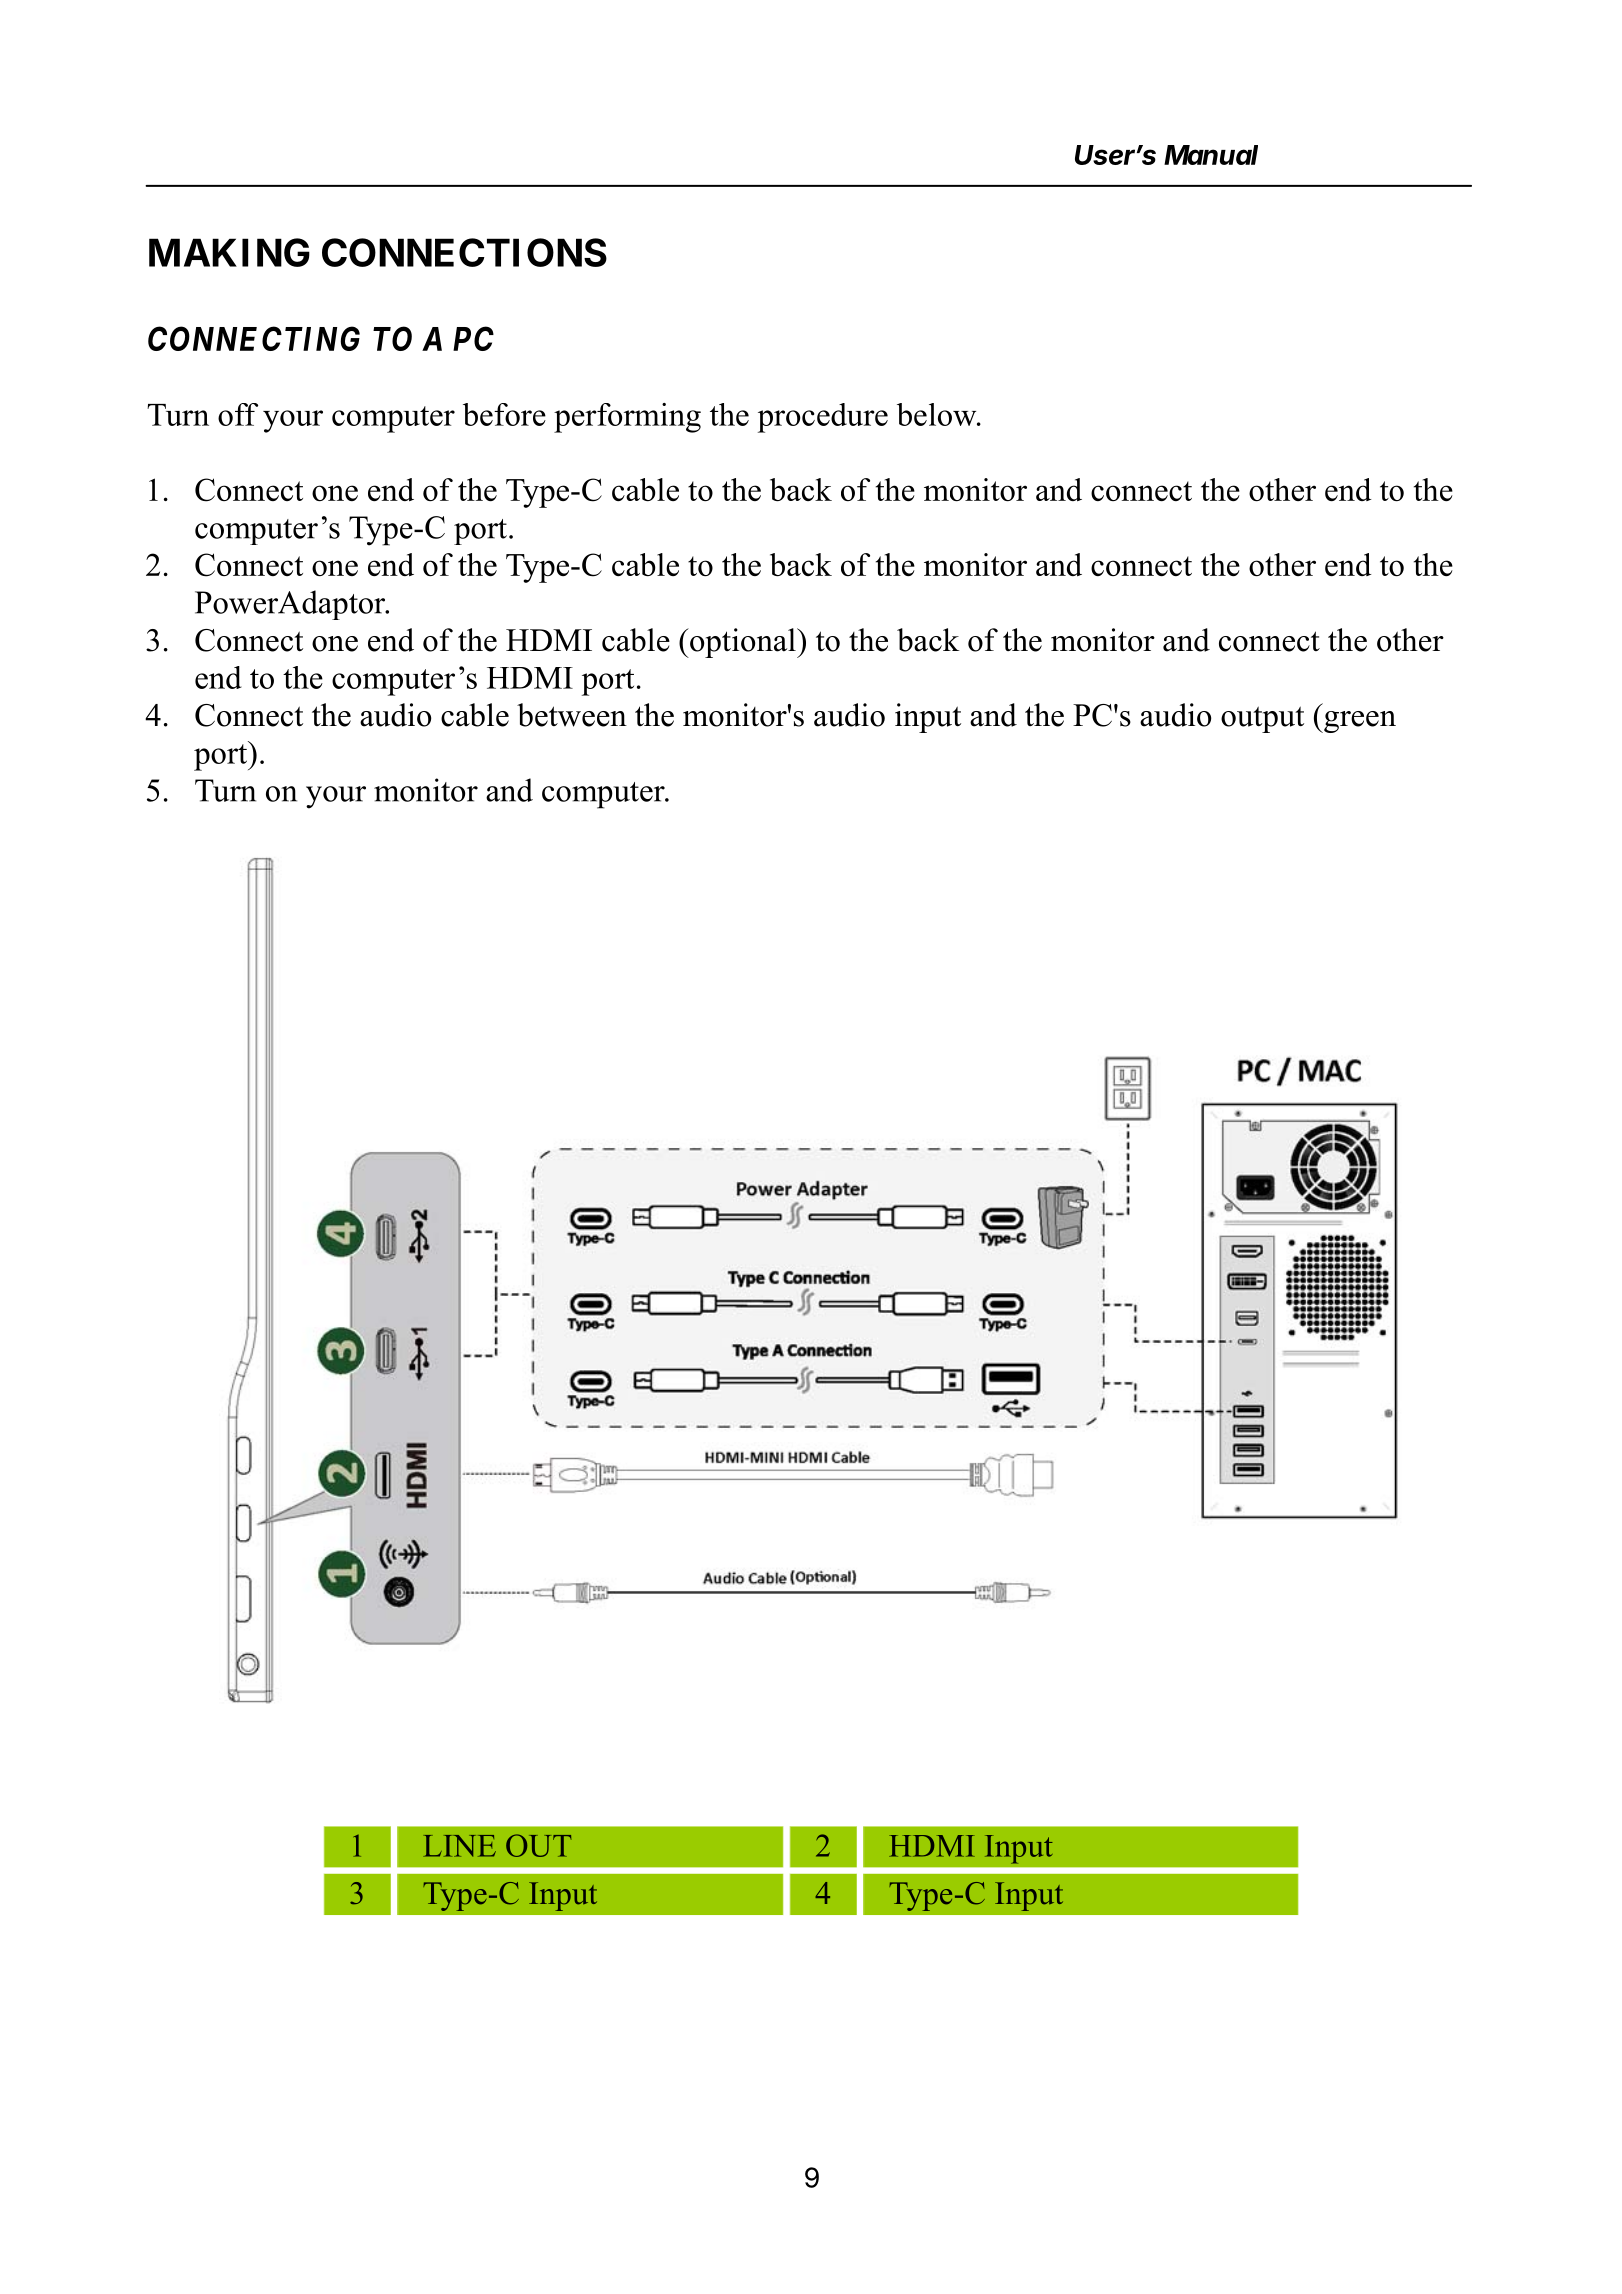  Describe the element at coordinates (459, 1846) in the screenshot. I see `LINE` at that location.
